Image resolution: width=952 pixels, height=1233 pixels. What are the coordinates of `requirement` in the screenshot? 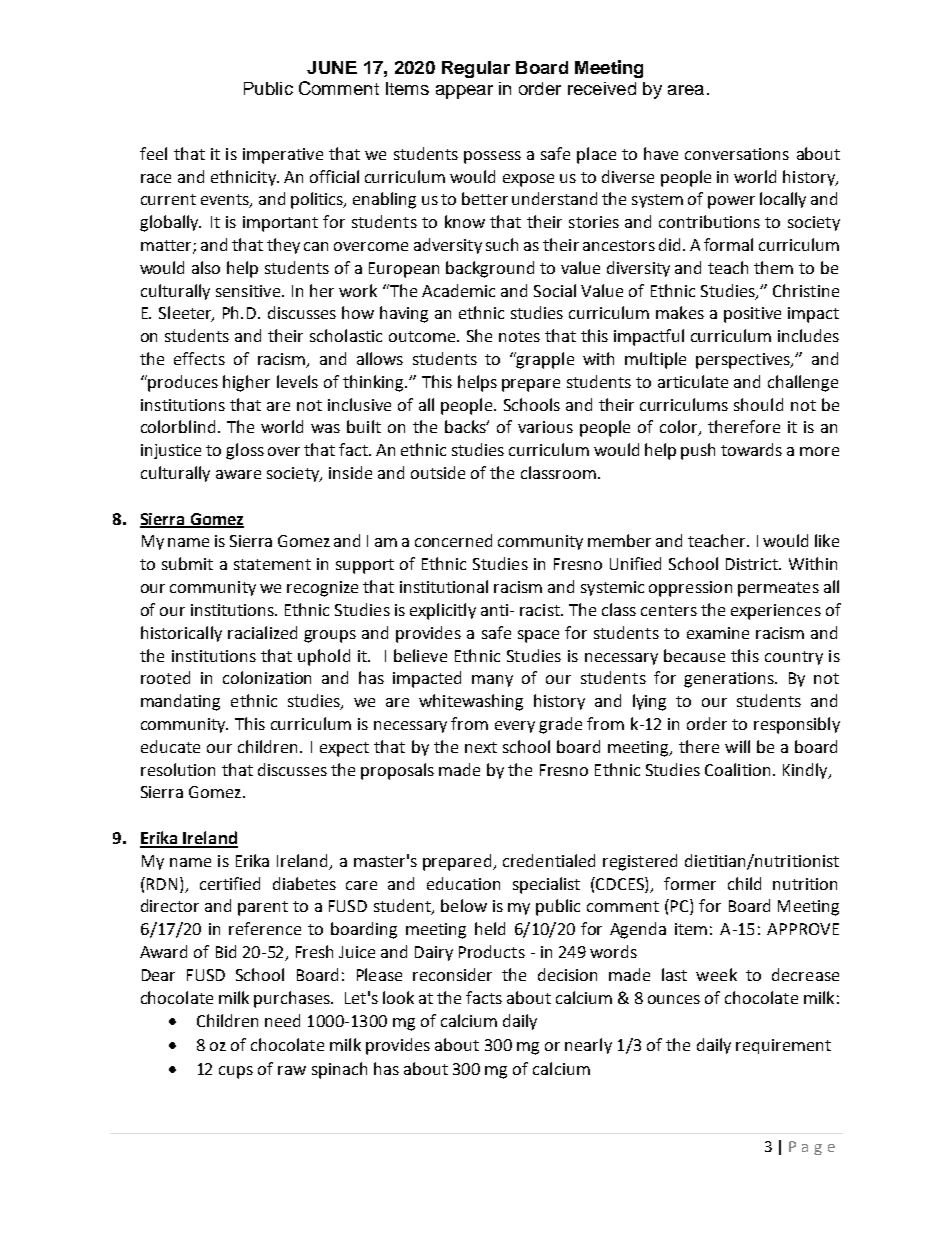 It's located at (783, 1046).
